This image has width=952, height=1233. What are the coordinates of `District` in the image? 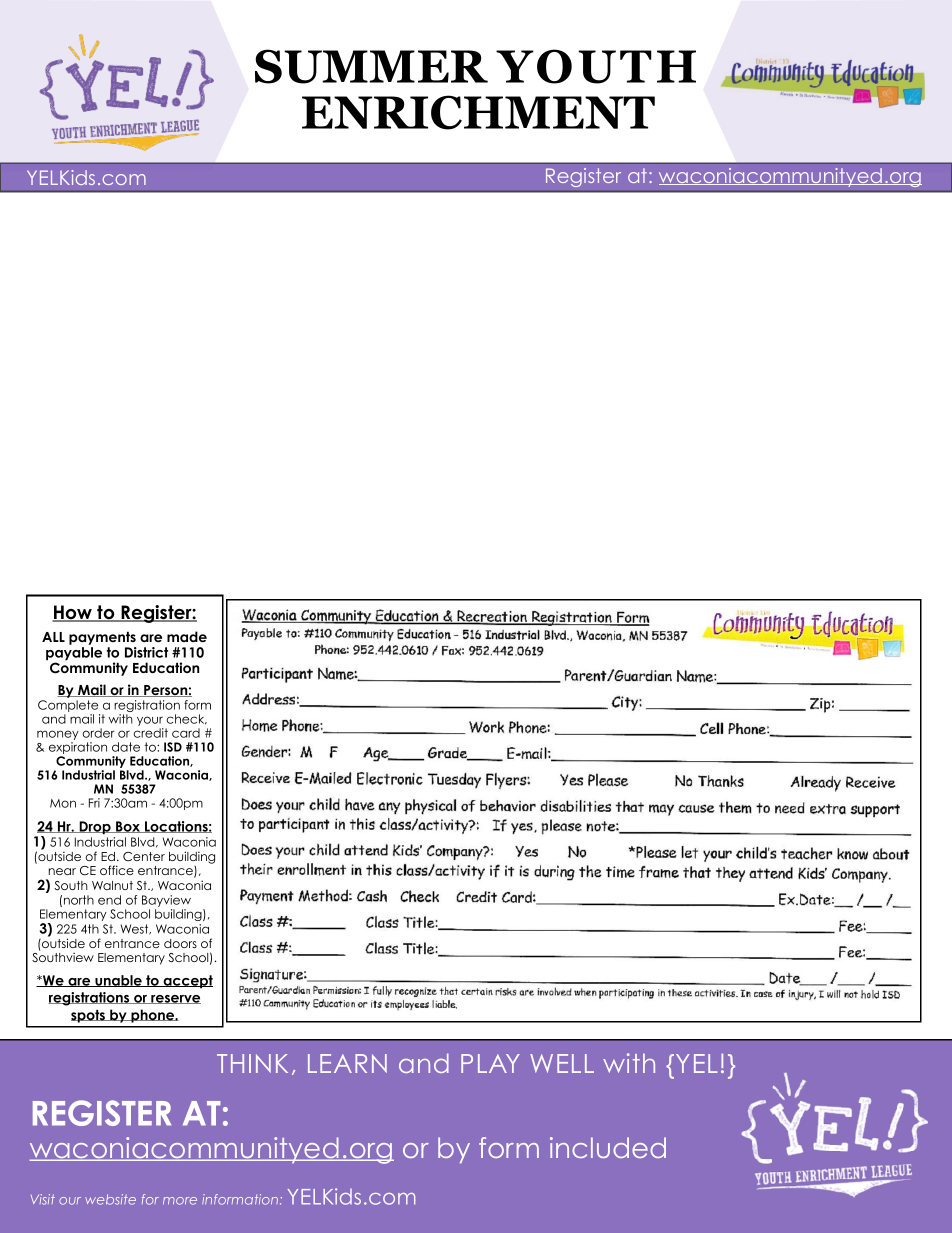 It's located at (146, 652).
